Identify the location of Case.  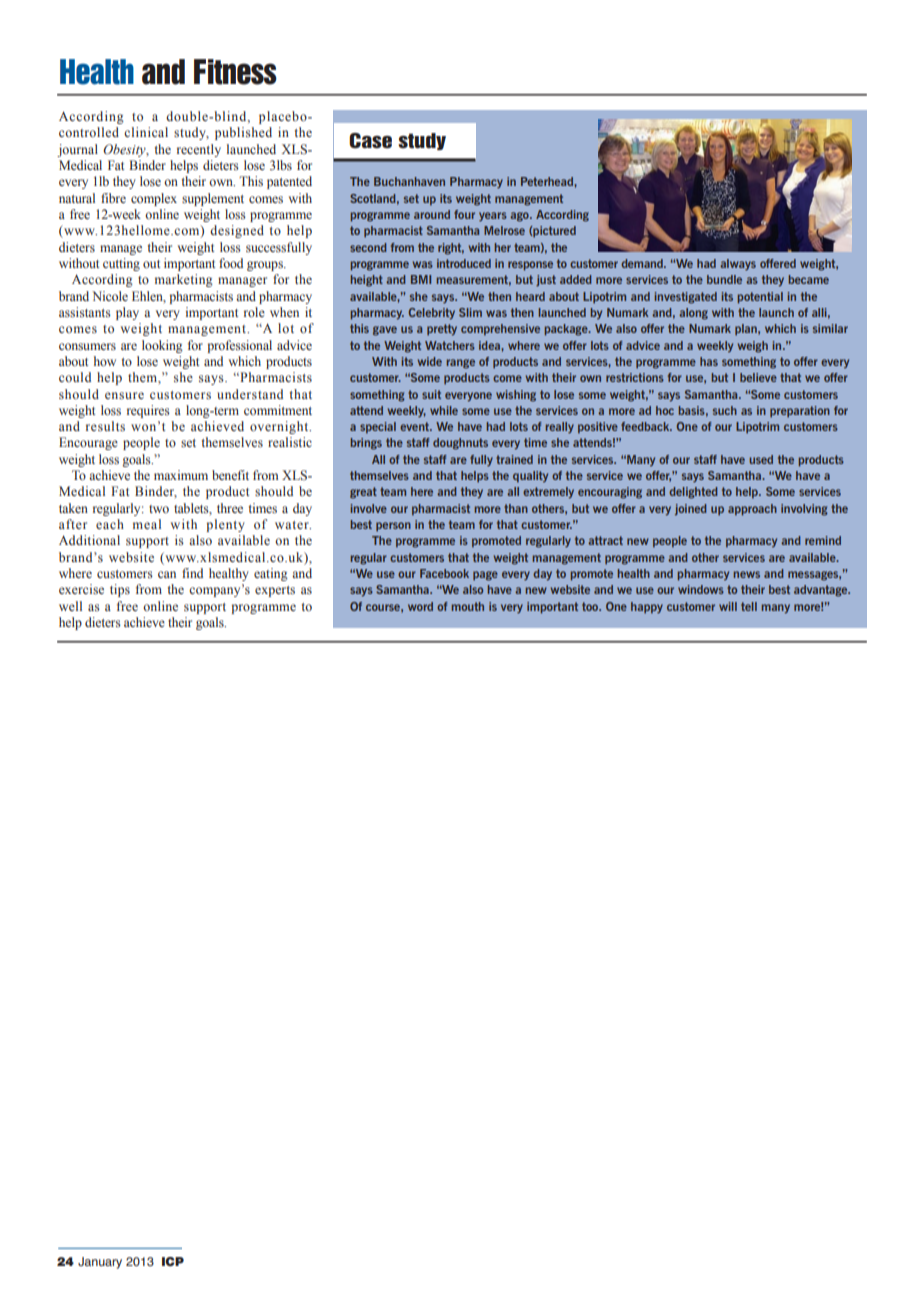
(370, 141).
